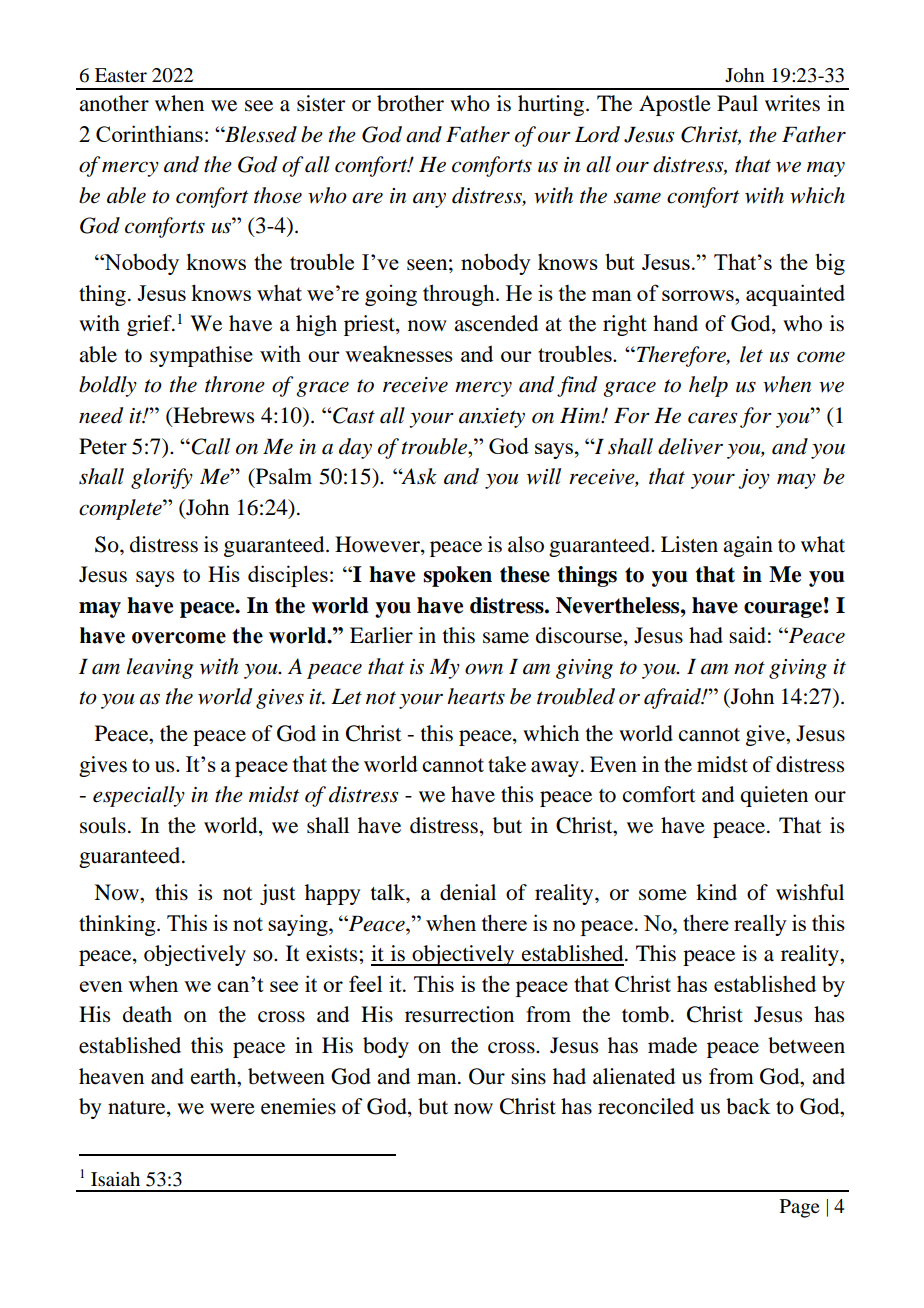 Image resolution: width=924 pixels, height=1308 pixels. I want to click on Isaiah, so click(115, 1179).
